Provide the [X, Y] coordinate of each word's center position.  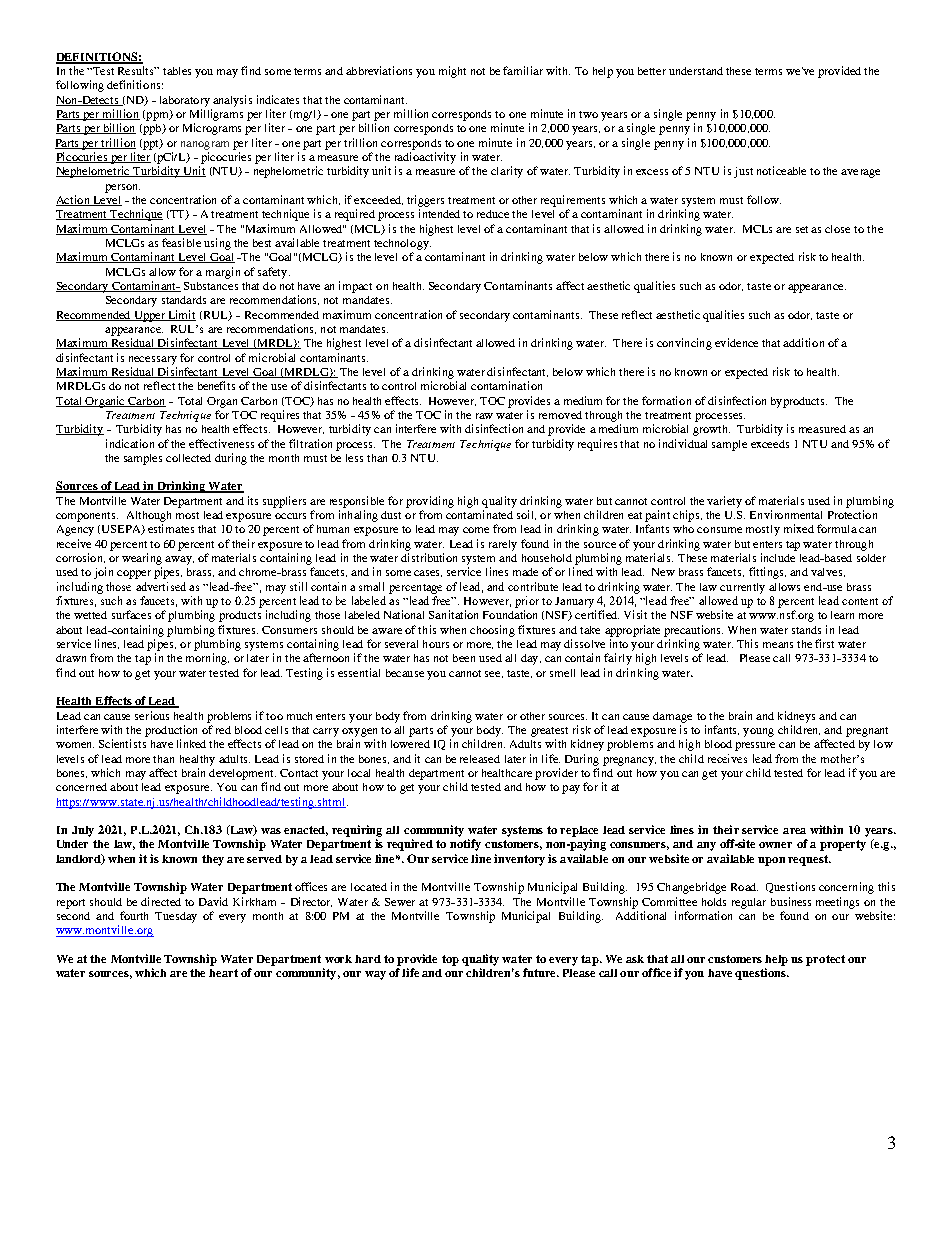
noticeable [781, 170]
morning [207, 659]
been [464, 658]
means [778, 645]
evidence [736, 342]
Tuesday [176, 917]
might [452, 72]
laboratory [185, 101]
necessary [153, 360]
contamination [506, 385]
